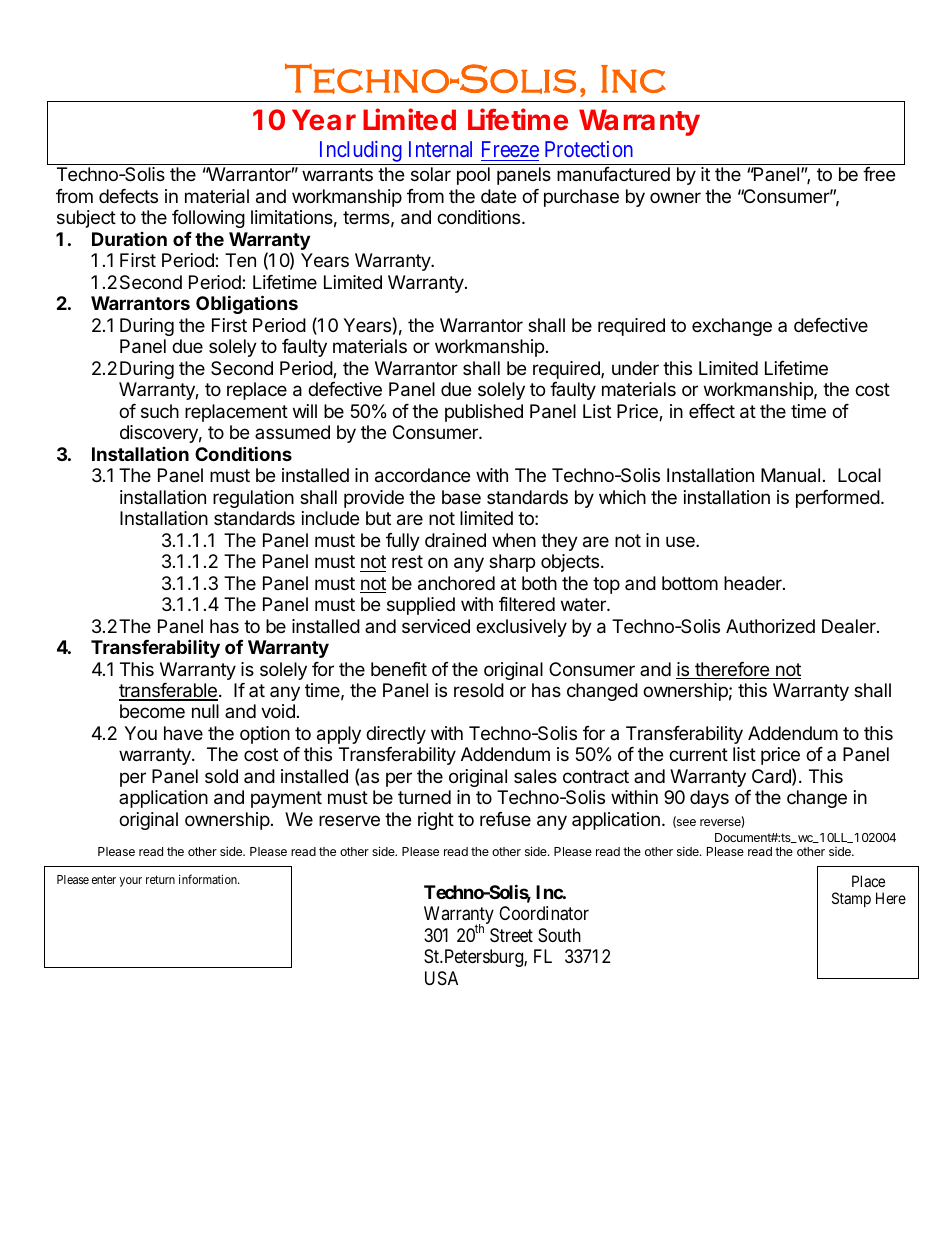  What do you see at coordinates (253, 499) in the page?
I see `regulation` at bounding box center [253, 499].
